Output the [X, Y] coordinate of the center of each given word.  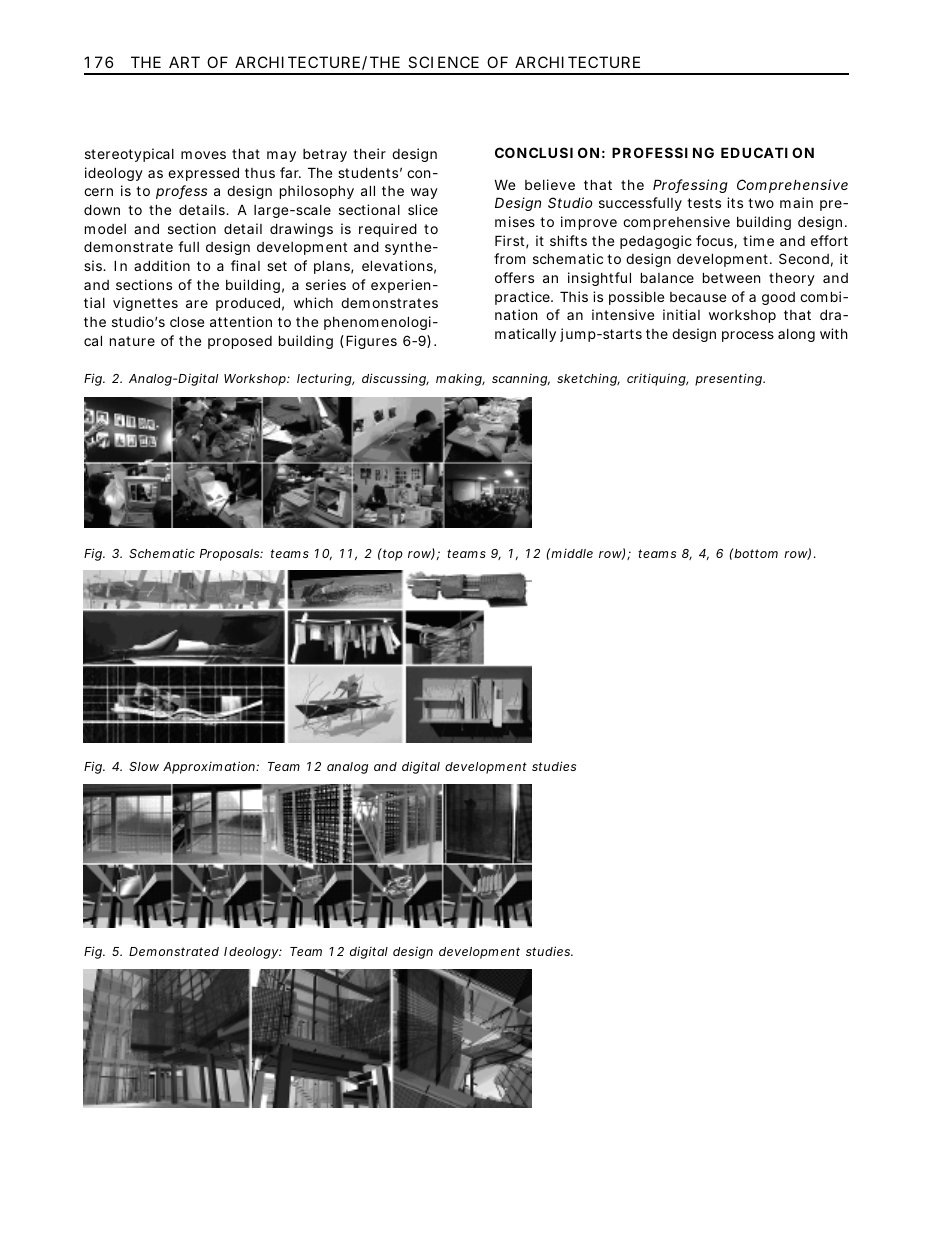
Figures [371, 342]
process [748, 336]
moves [203, 155]
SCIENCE [443, 62]
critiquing [657, 379]
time [758, 240]
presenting [729, 379]
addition [162, 265]
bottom [755, 553]
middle [571, 553]
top [392, 554]
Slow [144, 766]
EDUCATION [767, 152]
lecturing [325, 379]
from [509, 258]
